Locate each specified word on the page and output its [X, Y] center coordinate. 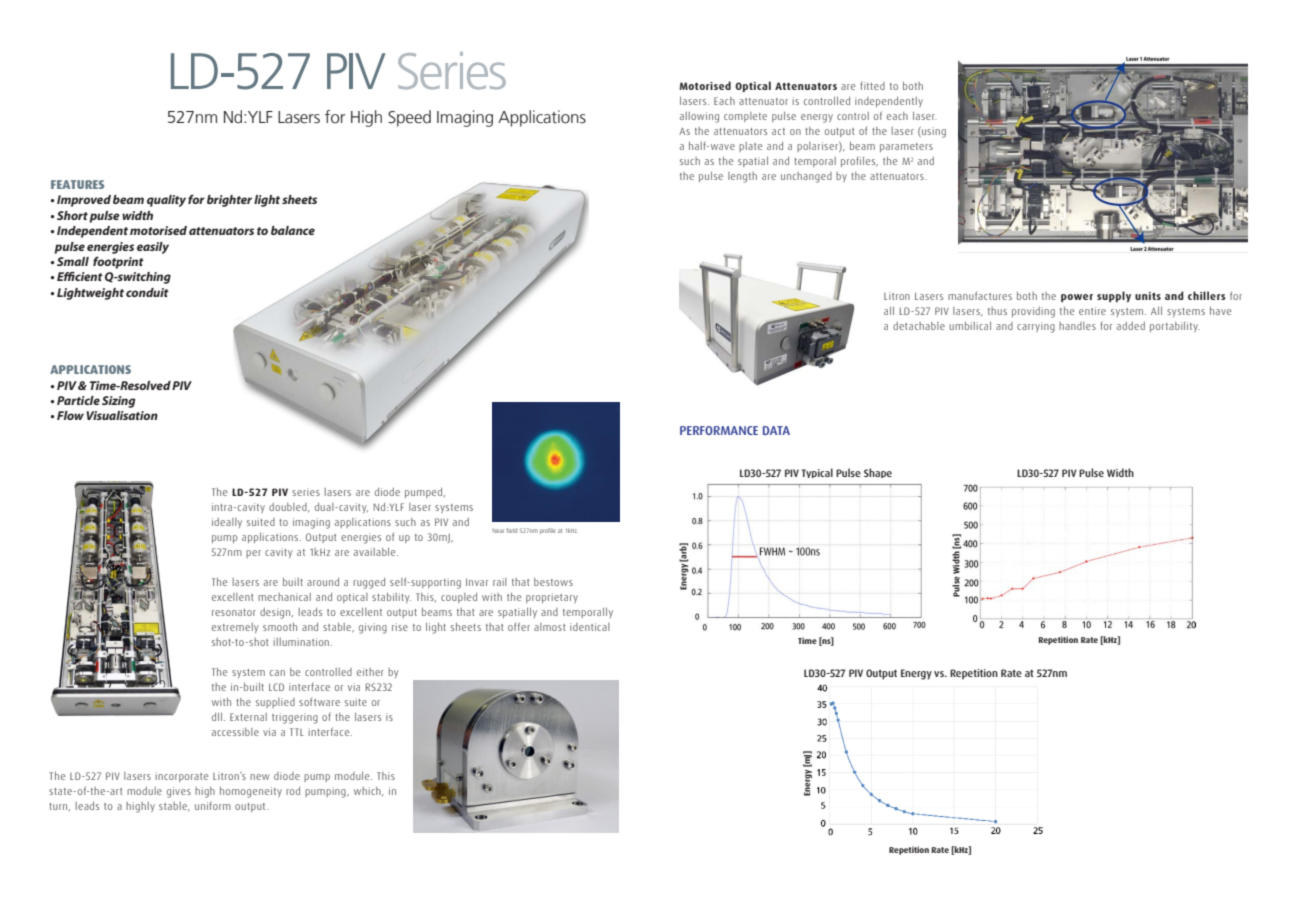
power [1077, 298]
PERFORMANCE [719, 430]
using [933, 132]
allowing [699, 117]
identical [590, 627]
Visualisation [122, 415]
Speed [409, 118]
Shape [878, 473]
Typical [817, 473]
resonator [234, 612]
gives [179, 792]
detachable [919, 326]
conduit [147, 292]
